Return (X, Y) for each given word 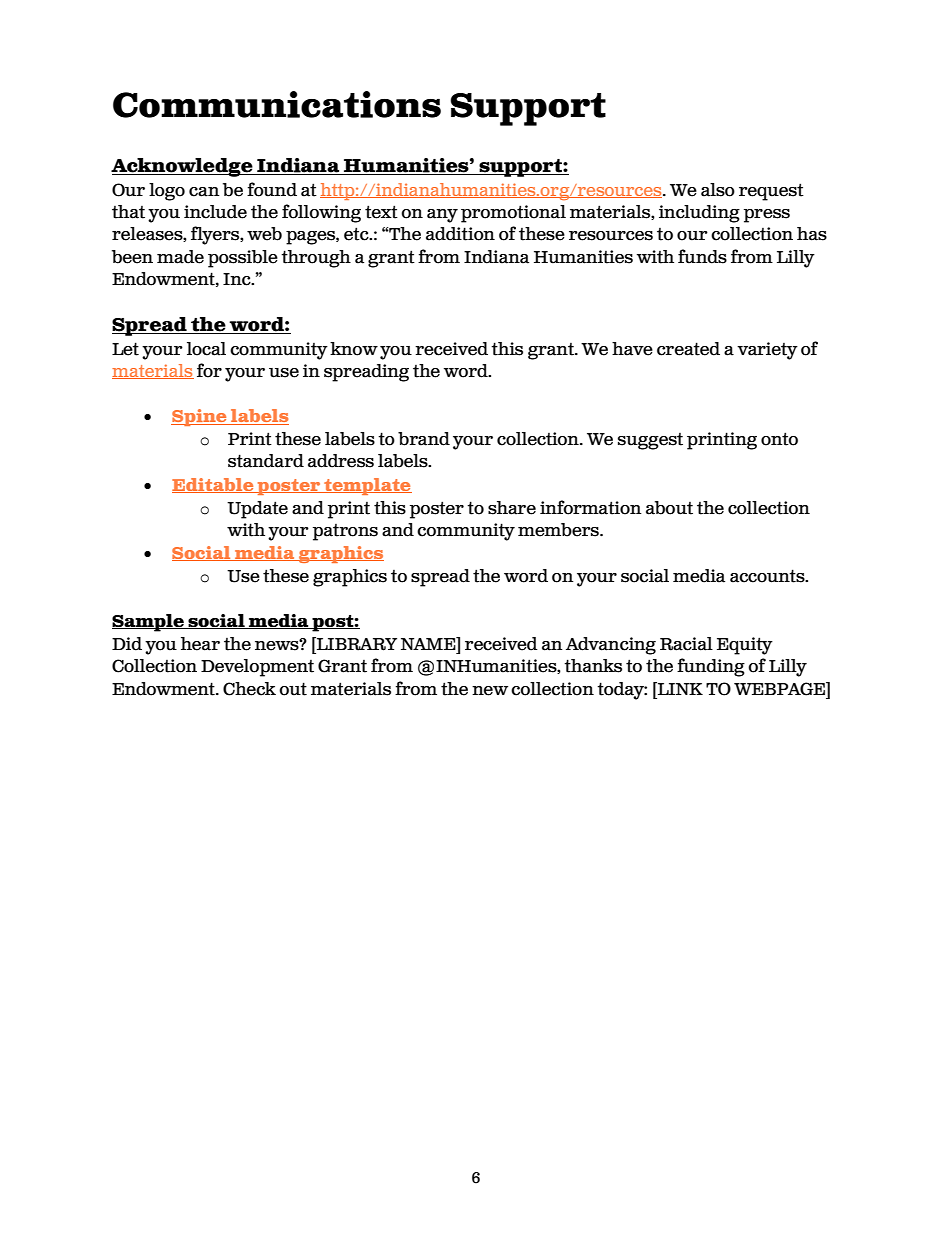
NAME (429, 643)
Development (257, 668)
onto (779, 439)
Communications (277, 104)
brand (424, 439)
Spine (200, 417)
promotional (513, 214)
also (718, 190)
